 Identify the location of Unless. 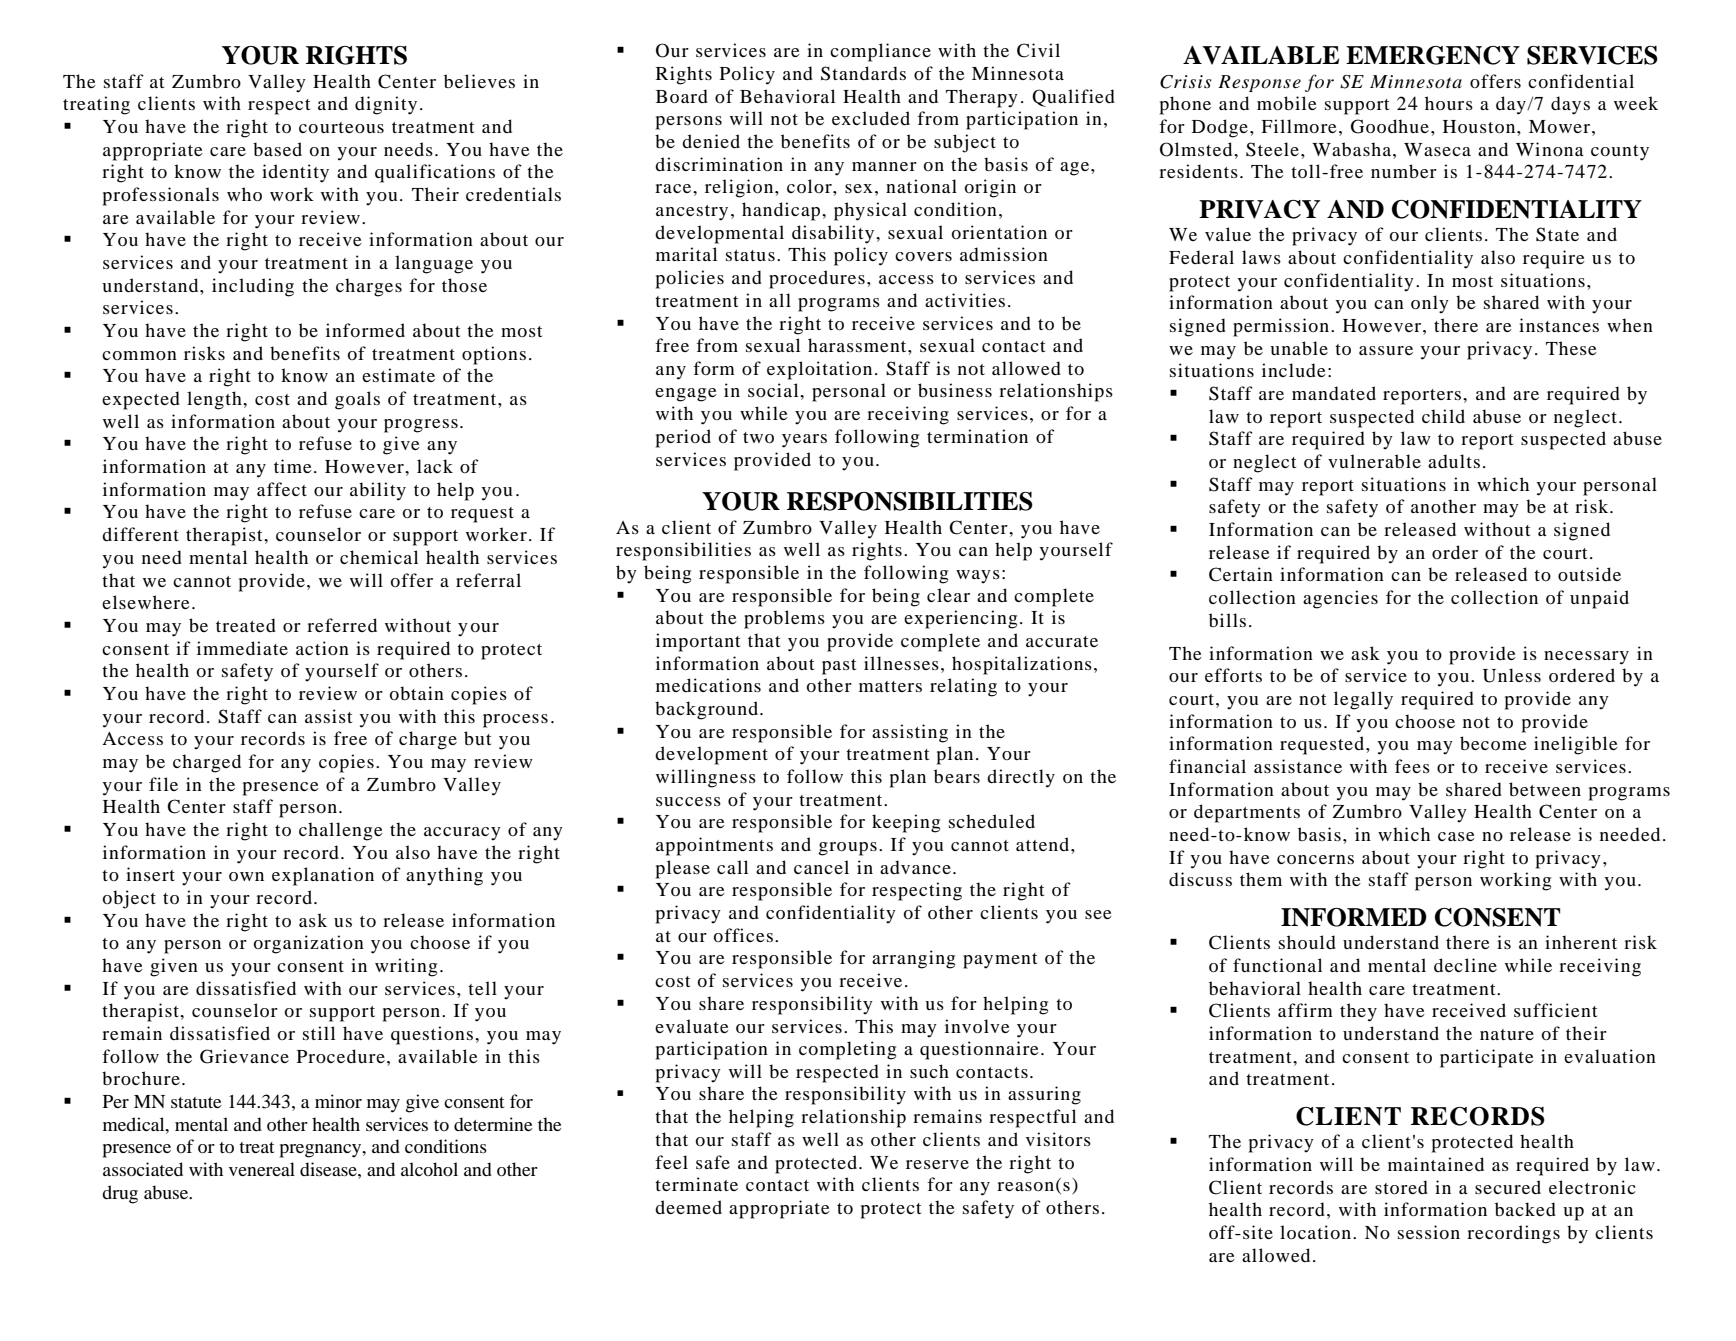
(1512, 675).
